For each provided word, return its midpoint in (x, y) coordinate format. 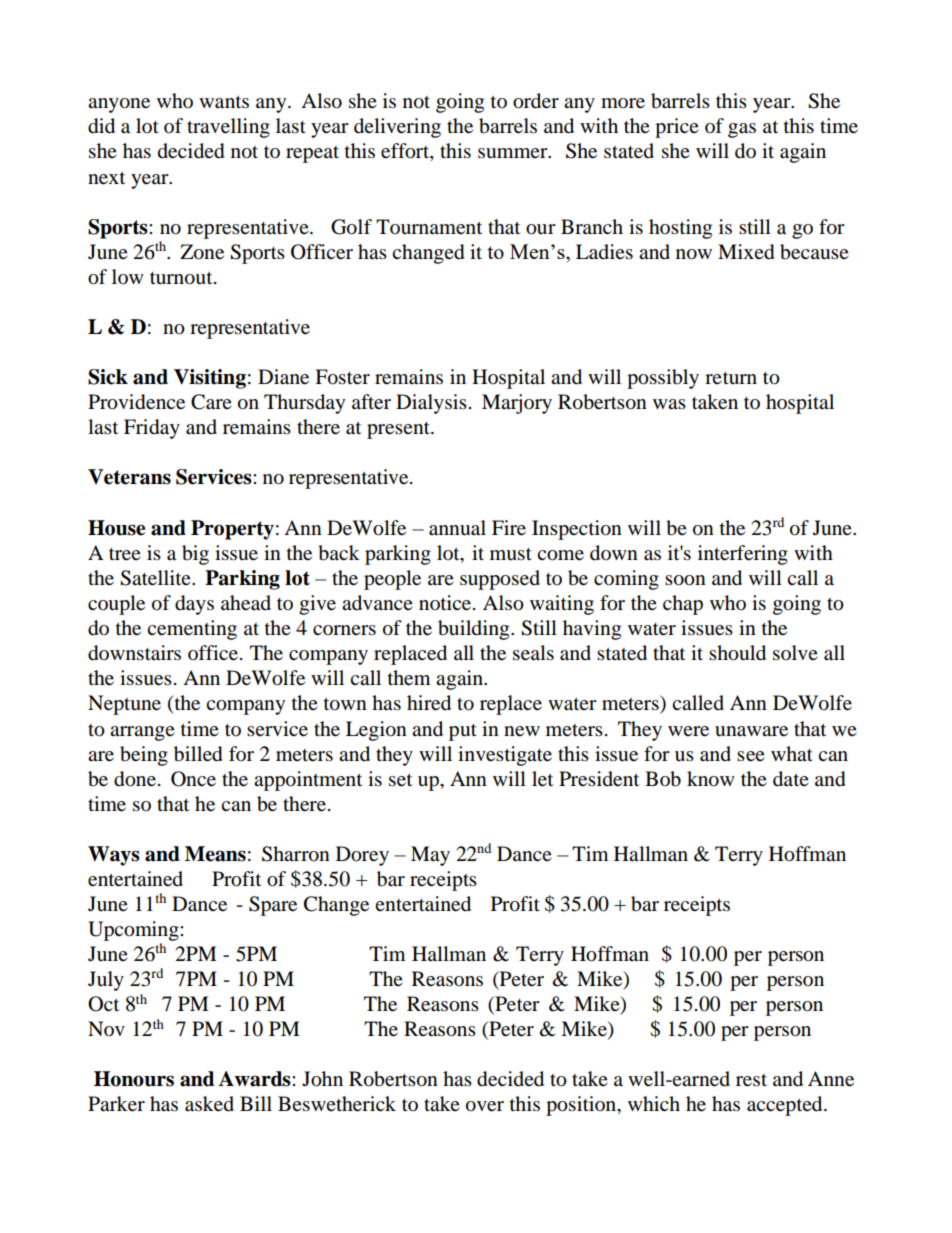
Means (215, 854)
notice (446, 603)
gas (742, 130)
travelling (228, 128)
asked (209, 1104)
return (731, 378)
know (711, 779)
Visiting (210, 379)
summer (514, 153)
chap (683, 605)
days (194, 605)
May (430, 856)
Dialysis (431, 404)
